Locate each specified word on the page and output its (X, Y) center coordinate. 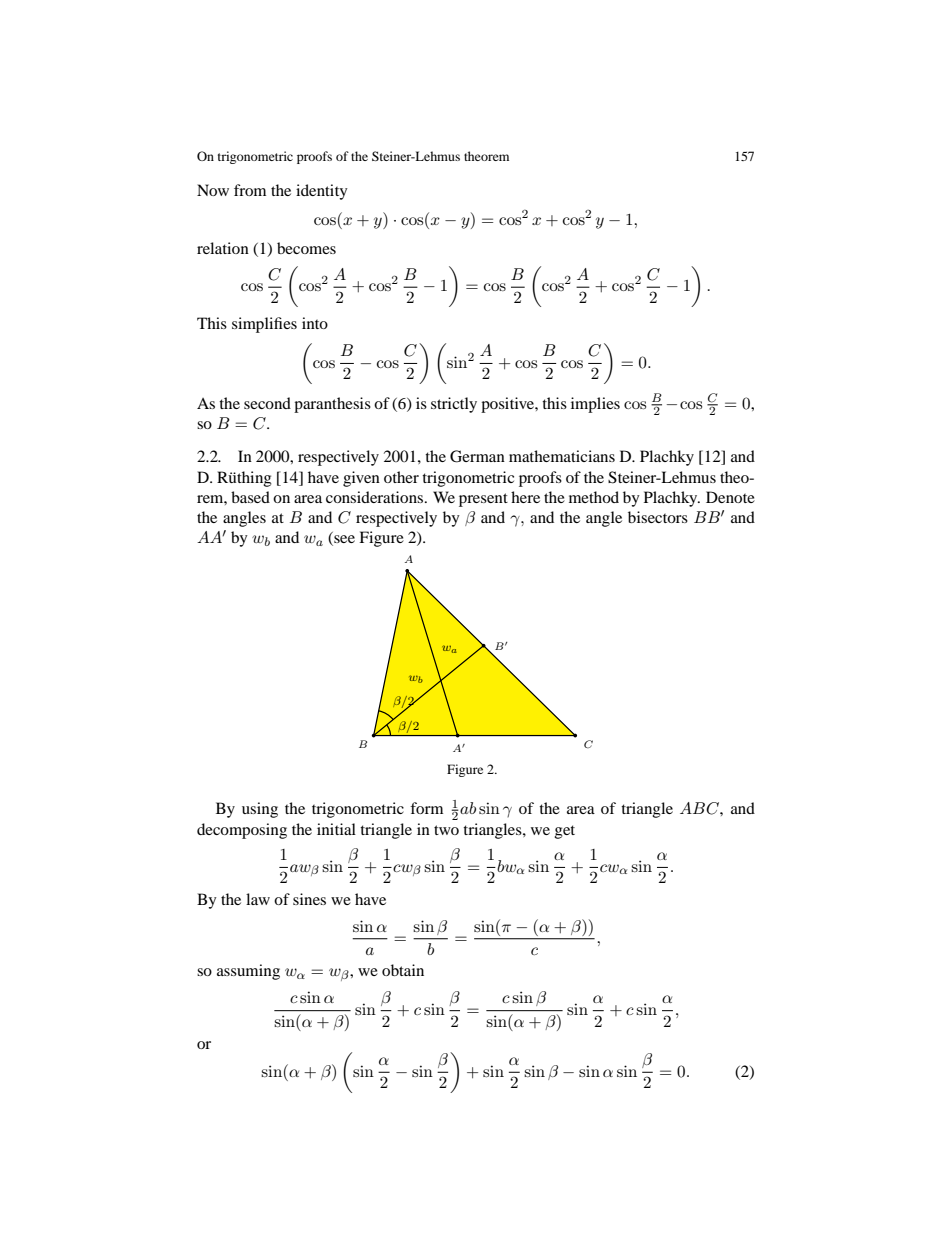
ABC (700, 808)
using (260, 810)
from (250, 190)
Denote (730, 497)
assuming (248, 972)
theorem (486, 156)
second (267, 403)
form (426, 808)
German (477, 456)
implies (595, 405)
